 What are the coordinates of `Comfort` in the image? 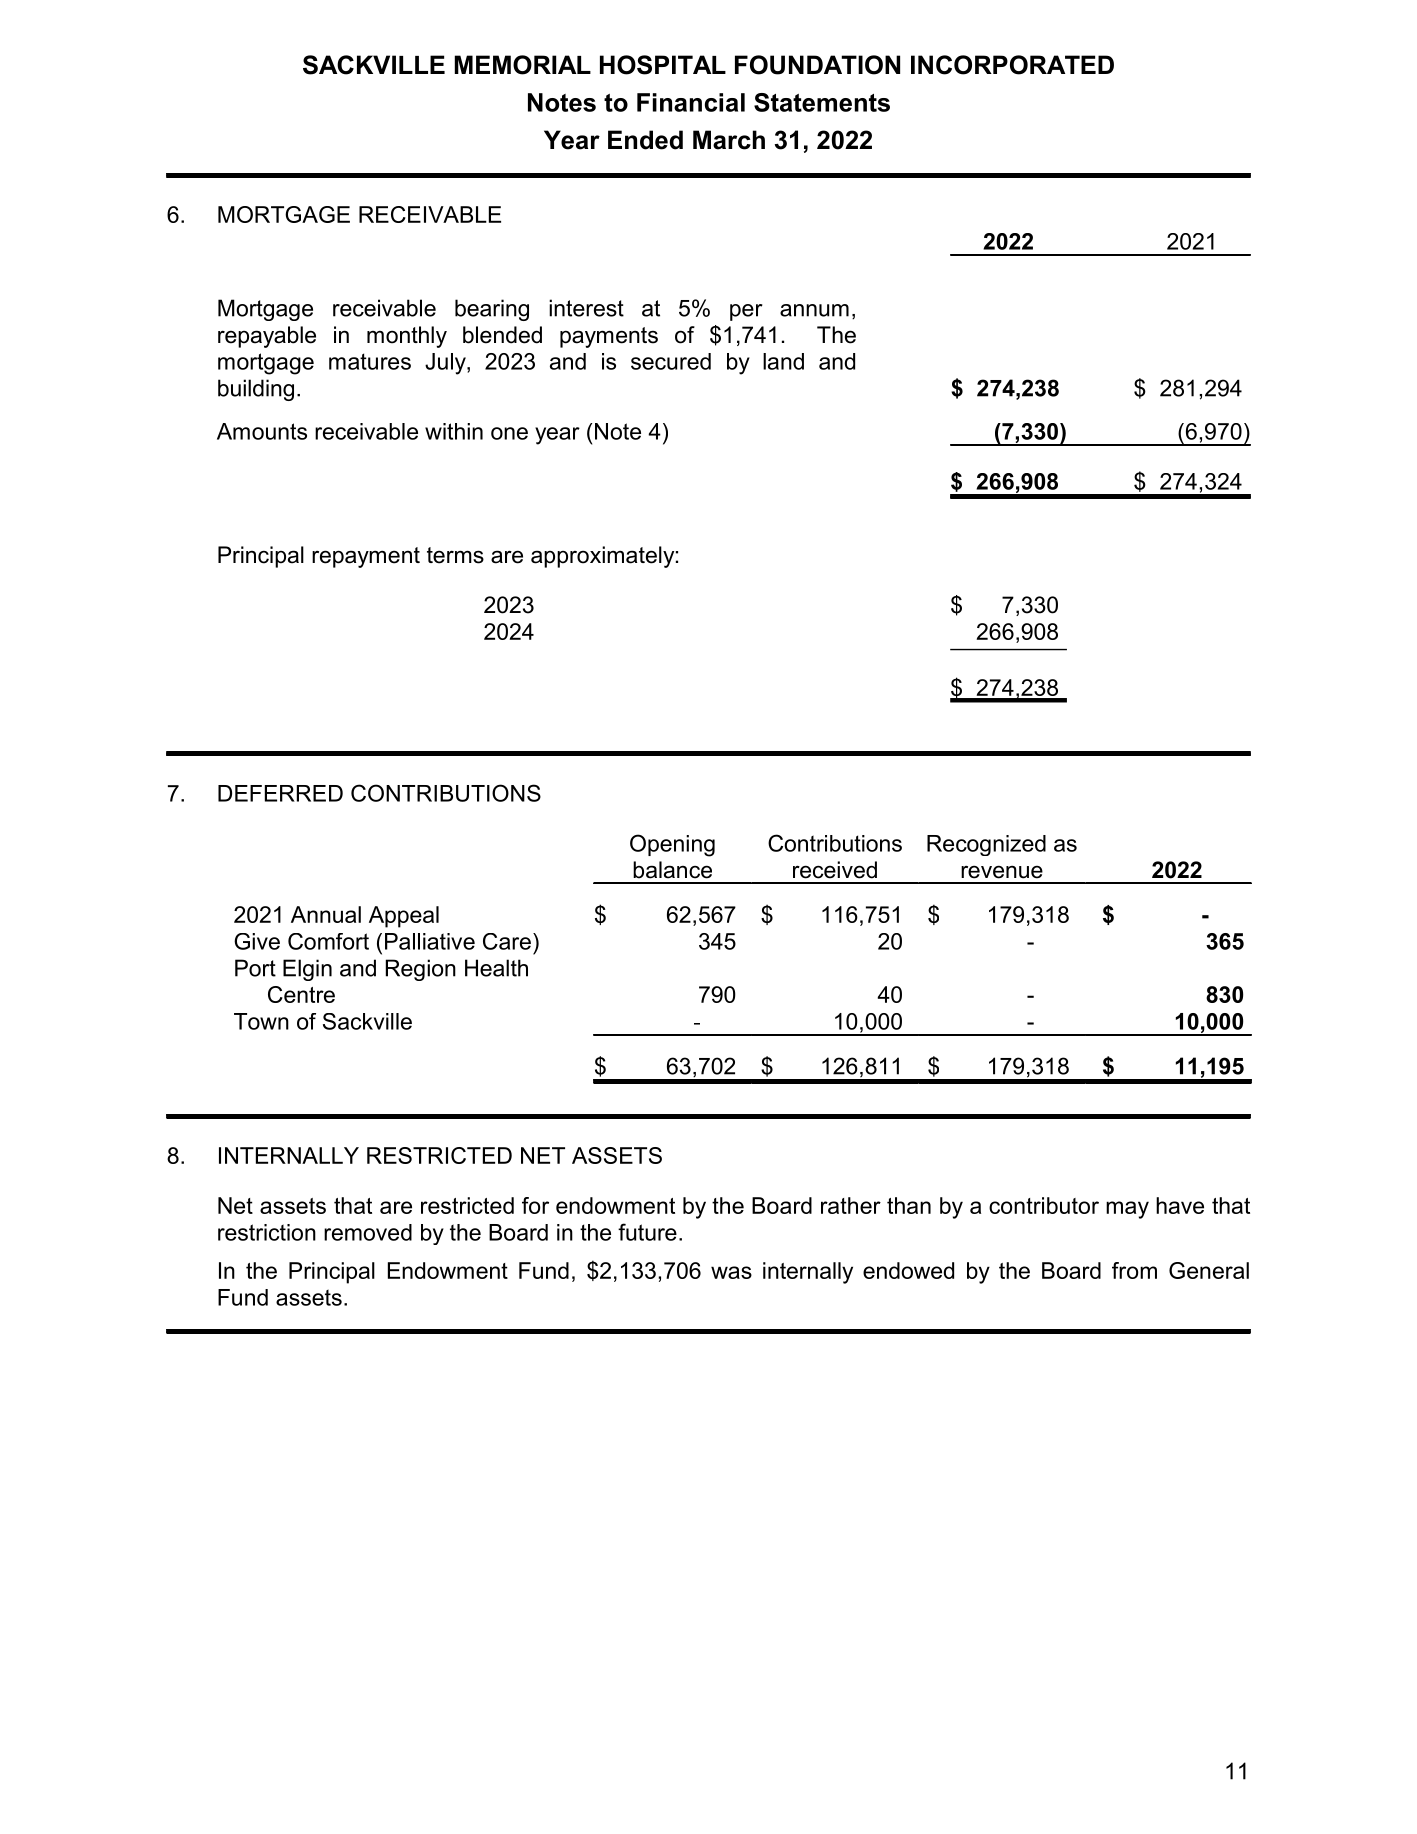 It's located at (328, 941).
